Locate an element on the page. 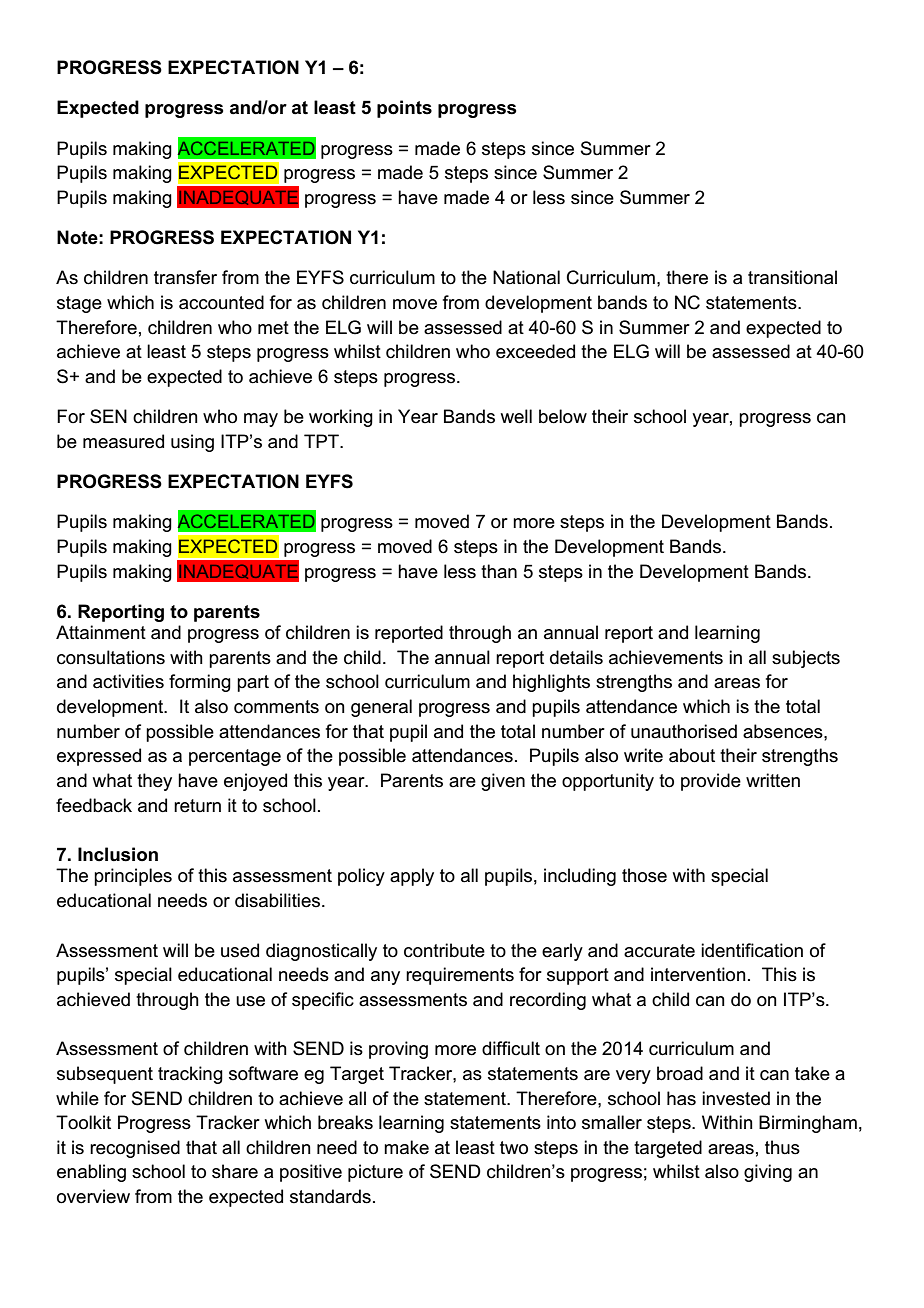  points is located at coordinates (404, 109).
